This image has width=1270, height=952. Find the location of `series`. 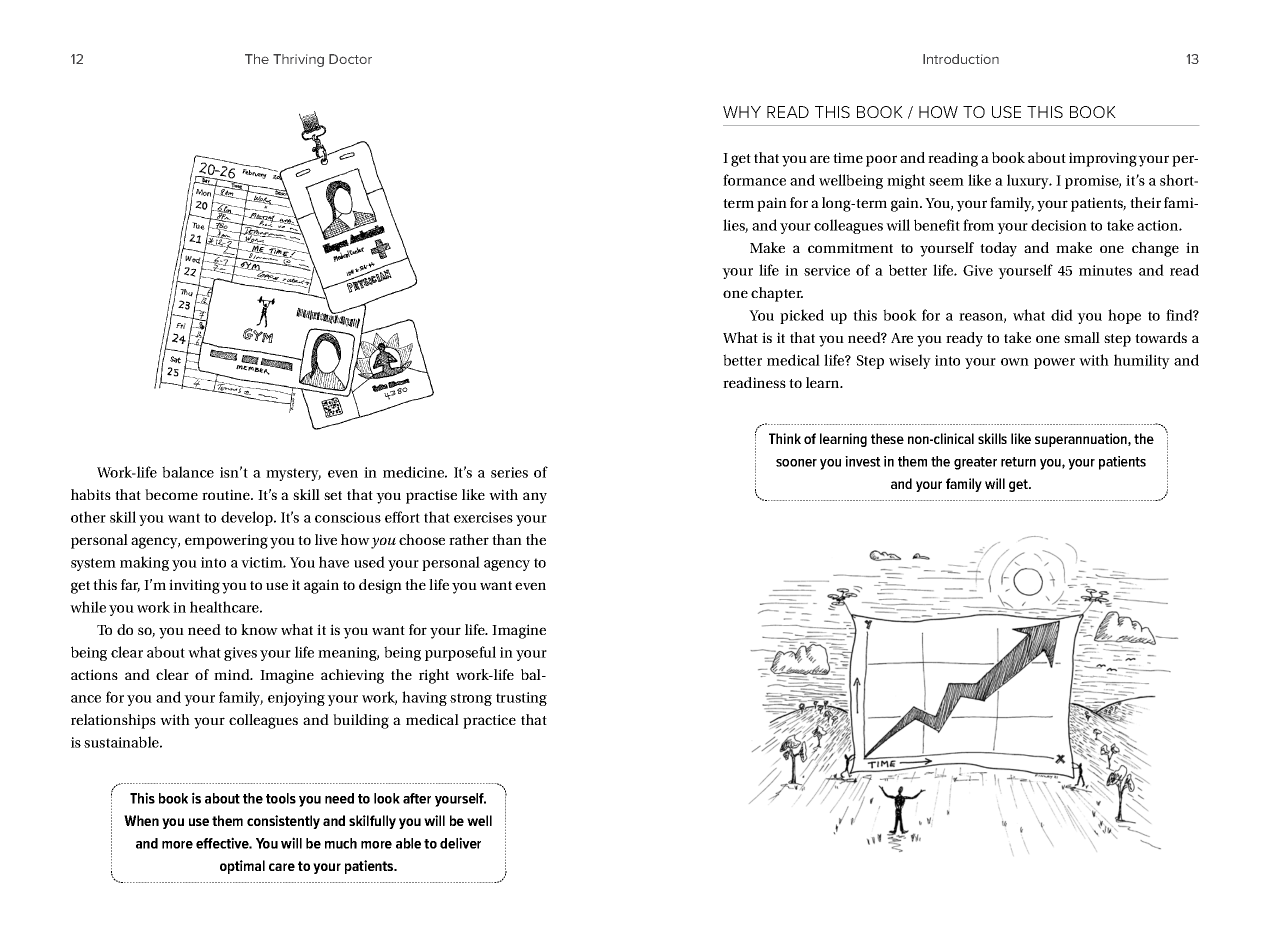

series is located at coordinates (509, 472).
